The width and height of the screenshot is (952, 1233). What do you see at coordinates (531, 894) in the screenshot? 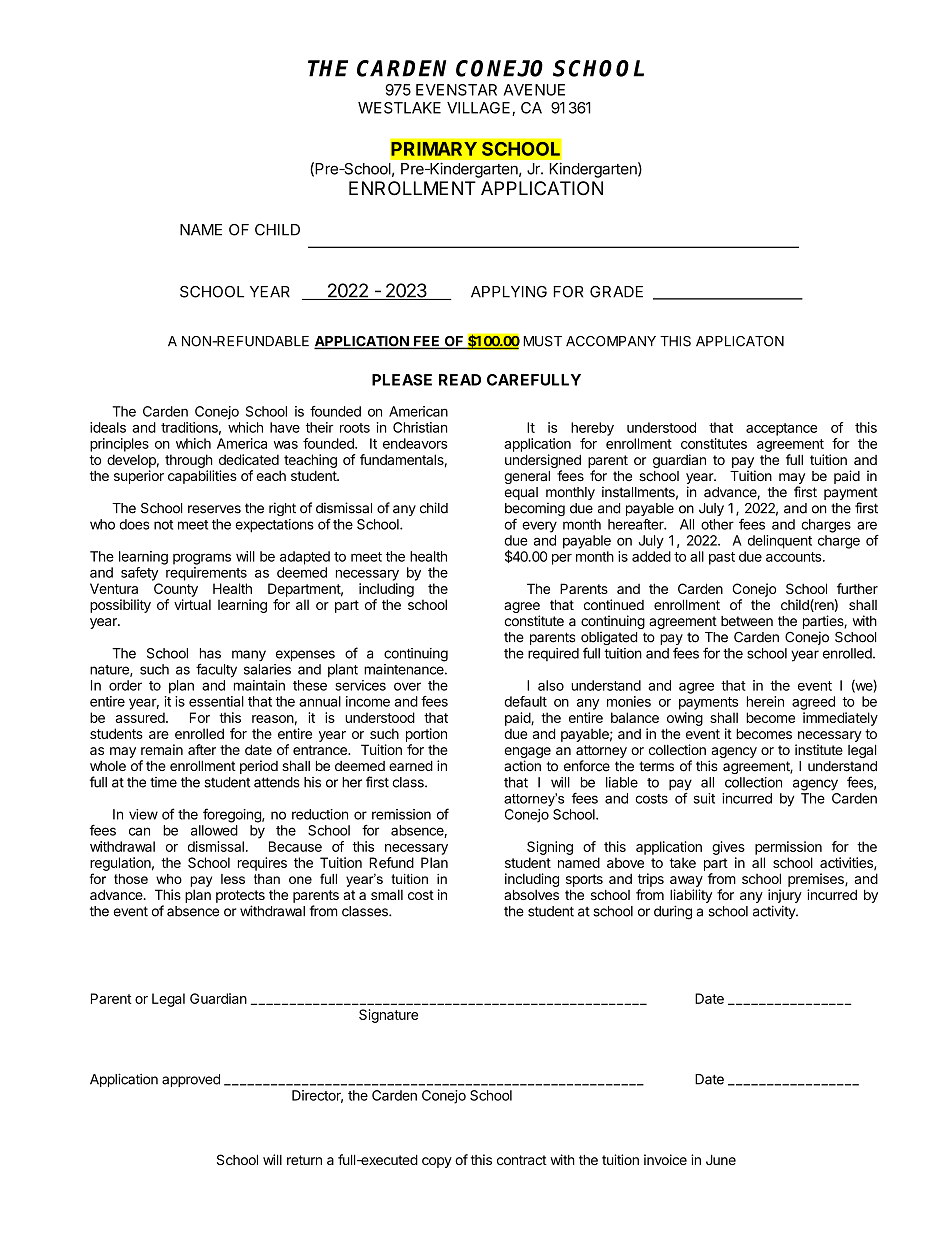
I see `absolves` at bounding box center [531, 894].
